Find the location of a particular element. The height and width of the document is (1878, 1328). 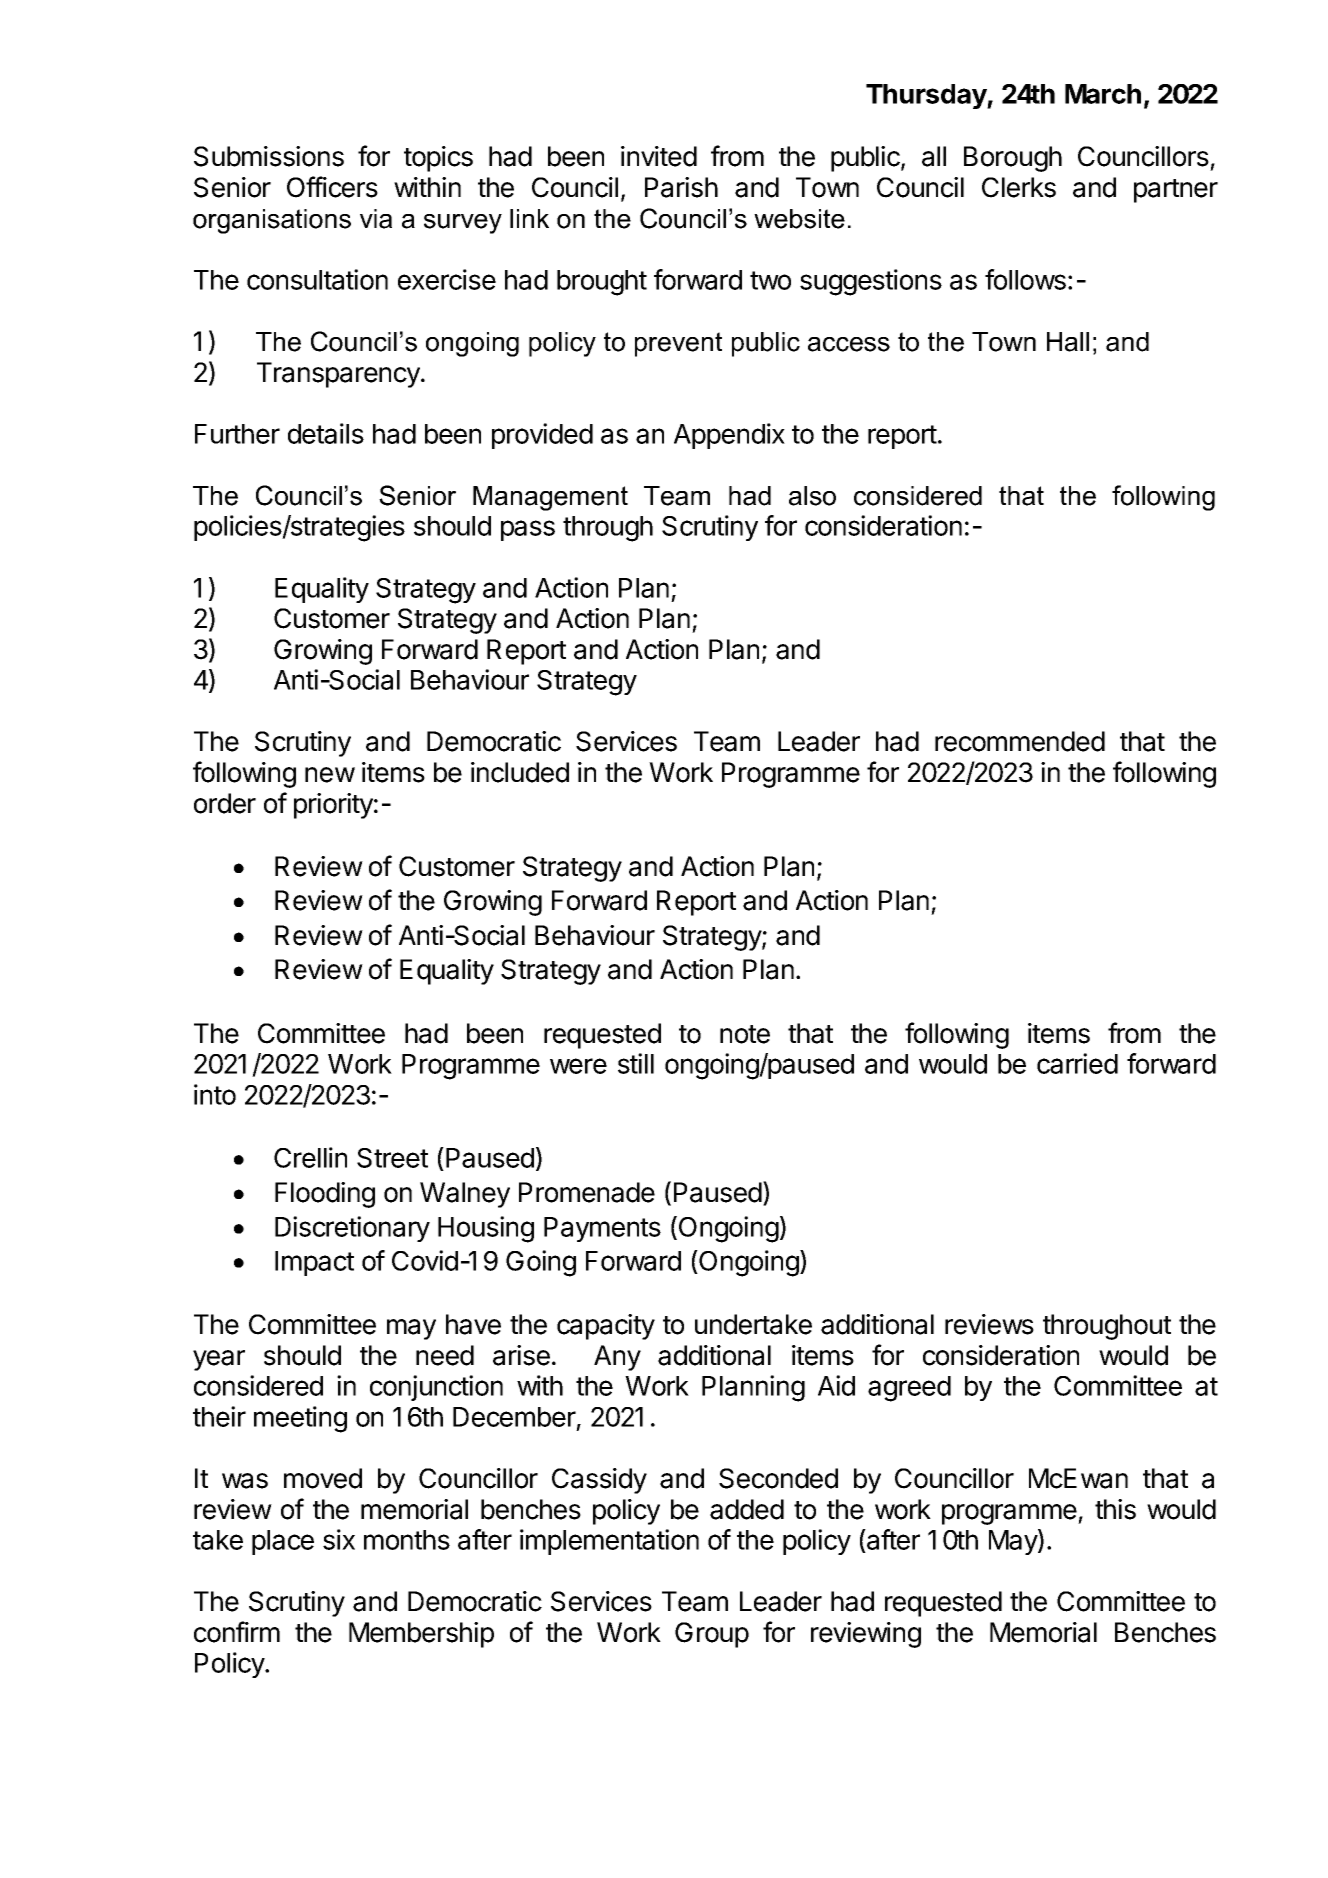

Officers is located at coordinates (332, 187).
